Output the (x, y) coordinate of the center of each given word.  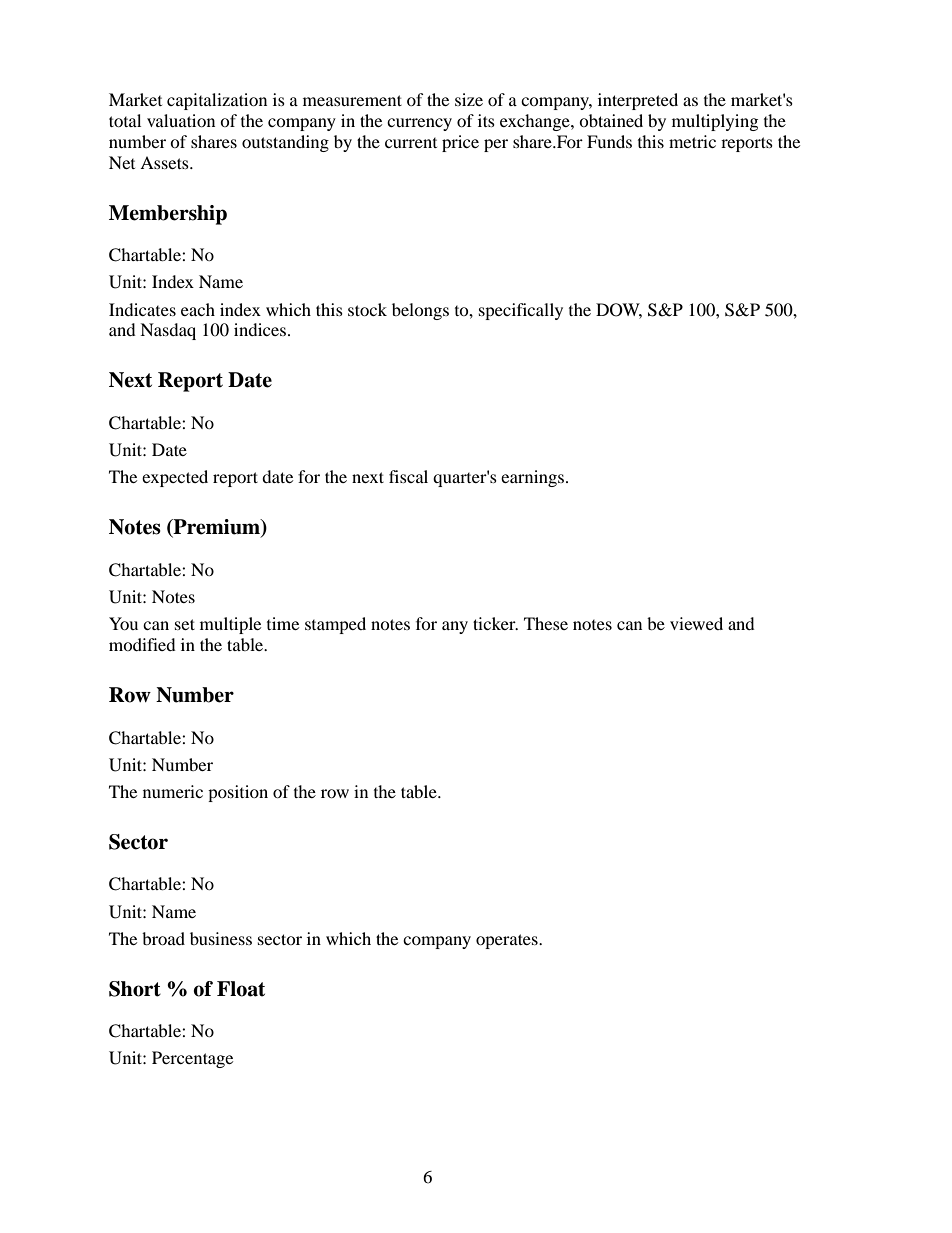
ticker (495, 623)
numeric (173, 791)
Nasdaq (168, 331)
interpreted (638, 101)
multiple (230, 625)
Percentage (192, 1059)
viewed (696, 623)
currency (419, 124)
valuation (181, 120)
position (238, 793)
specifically (521, 311)
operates (508, 941)
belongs (420, 311)
